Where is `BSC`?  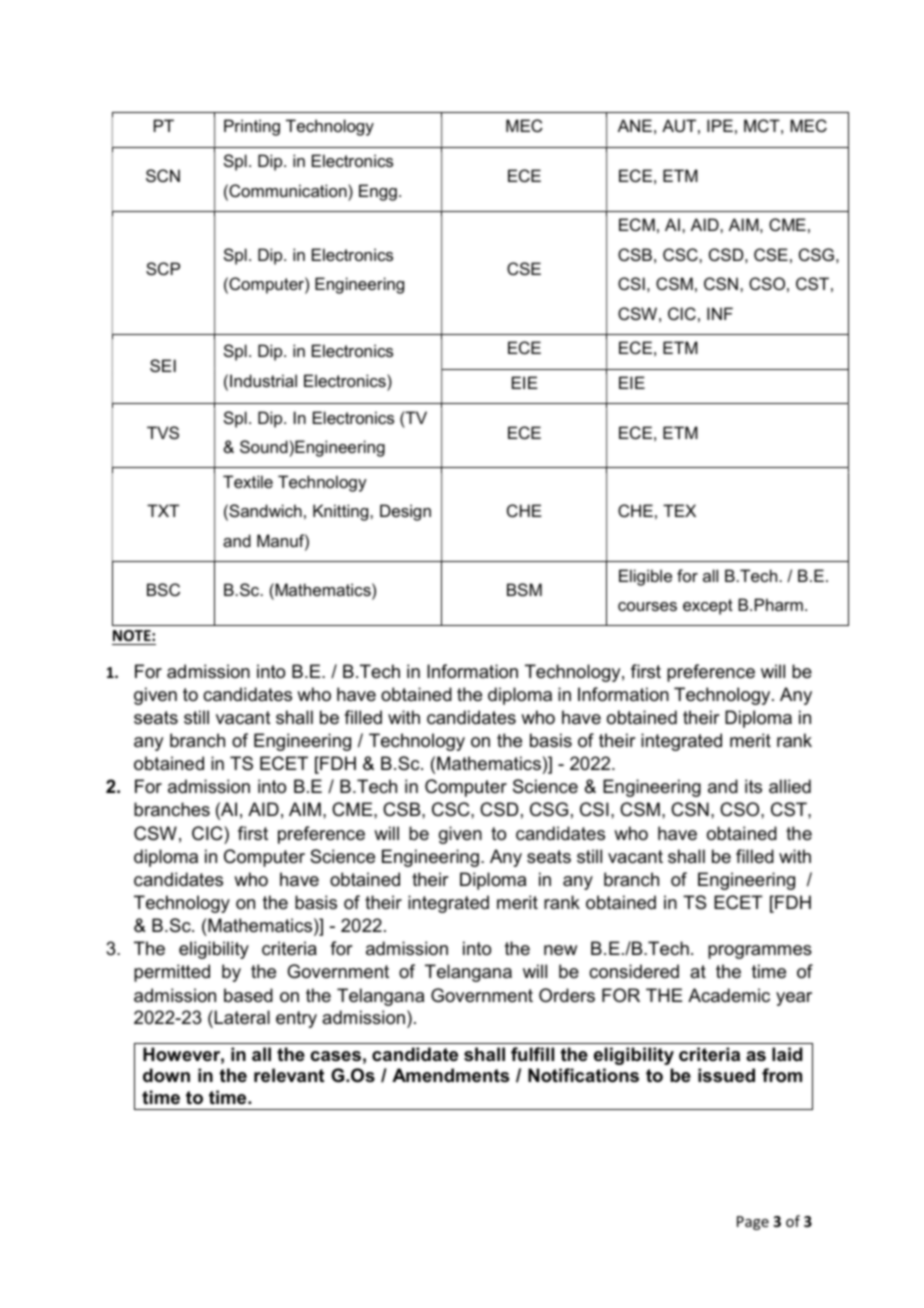 BSC is located at coordinates (163, 589).
